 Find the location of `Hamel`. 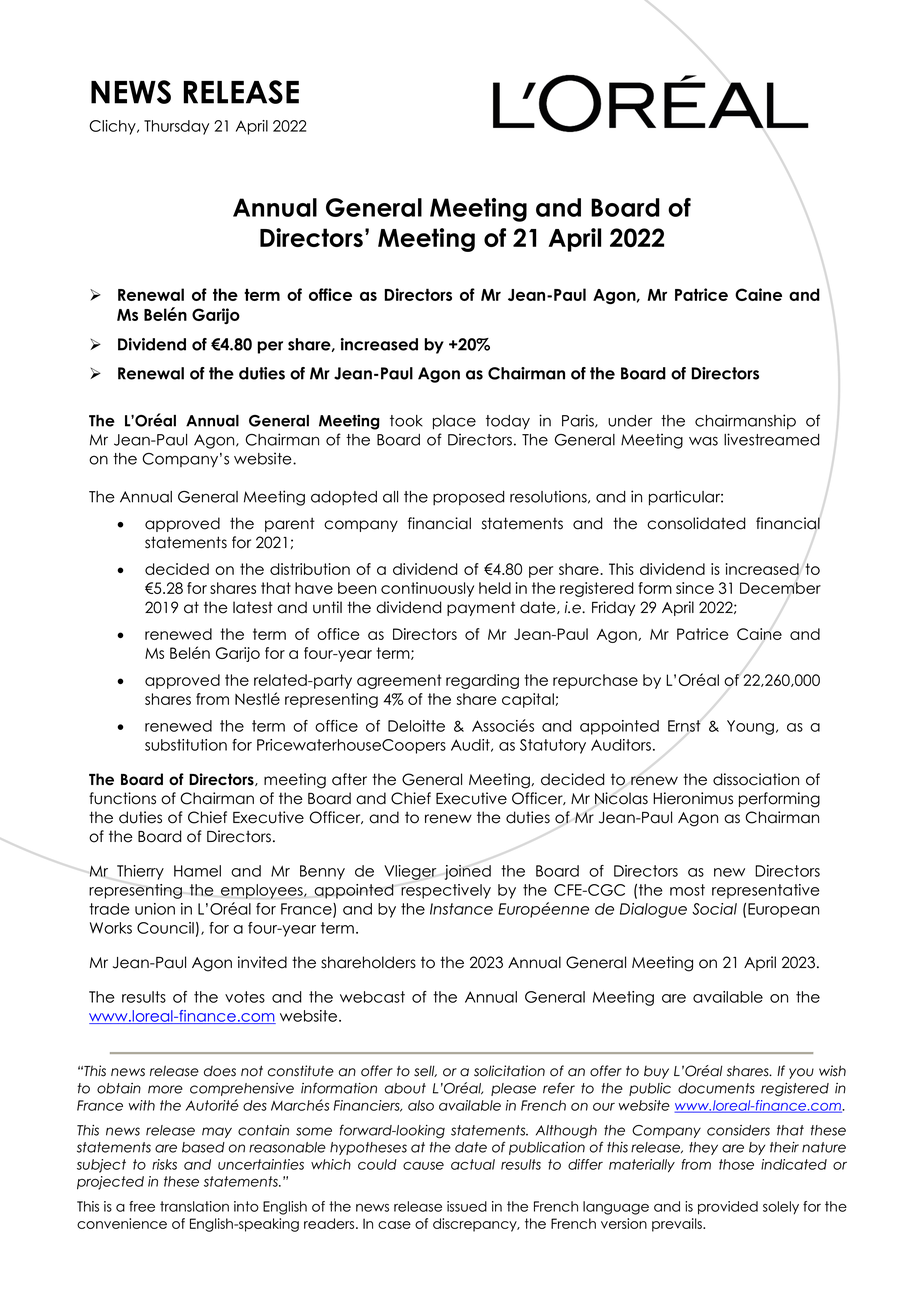

Hamel is located at coordinates (197, 871).
